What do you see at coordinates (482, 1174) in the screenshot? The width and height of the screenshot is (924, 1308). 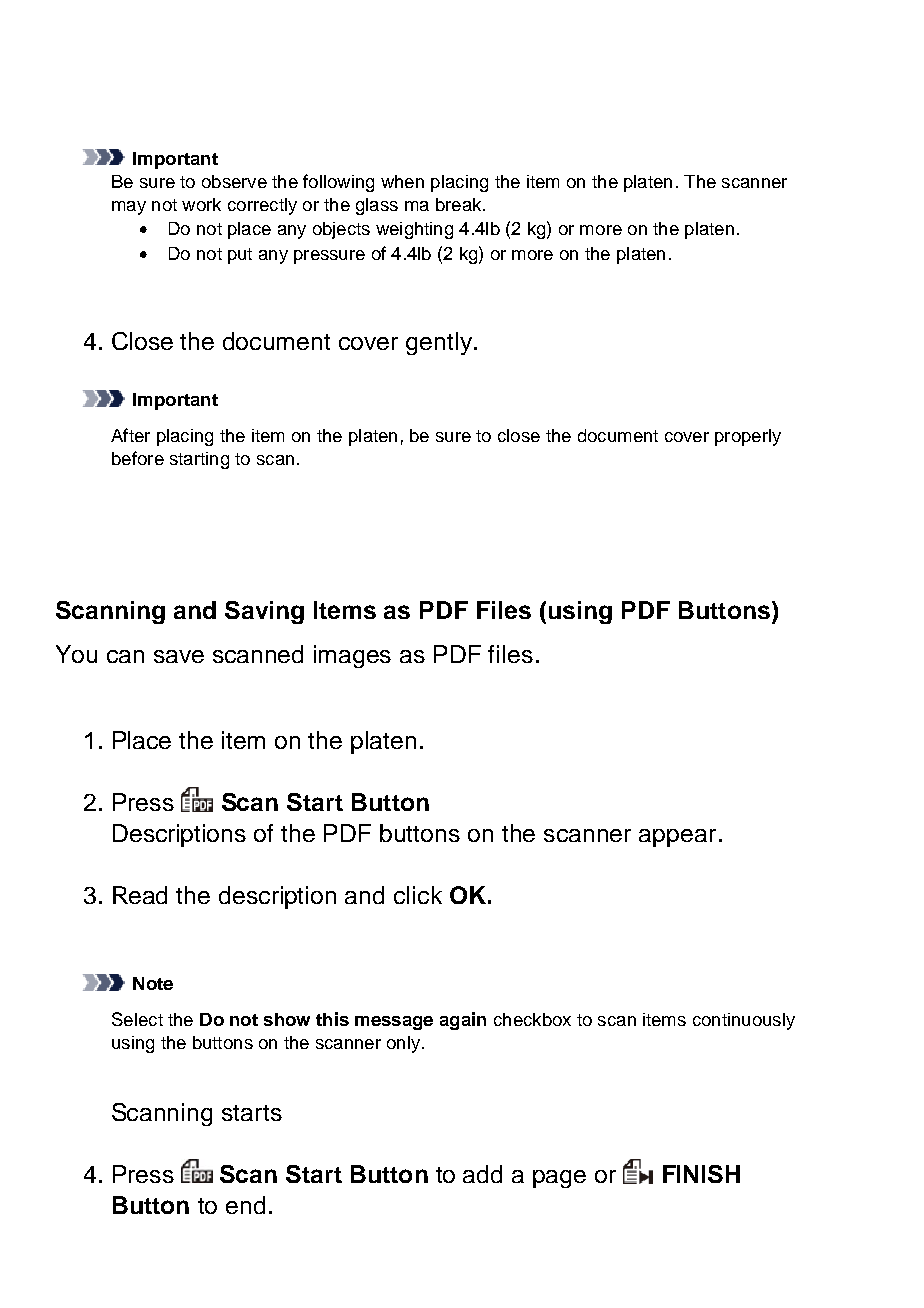 I see `add` at bounding box center [482, 1174].
